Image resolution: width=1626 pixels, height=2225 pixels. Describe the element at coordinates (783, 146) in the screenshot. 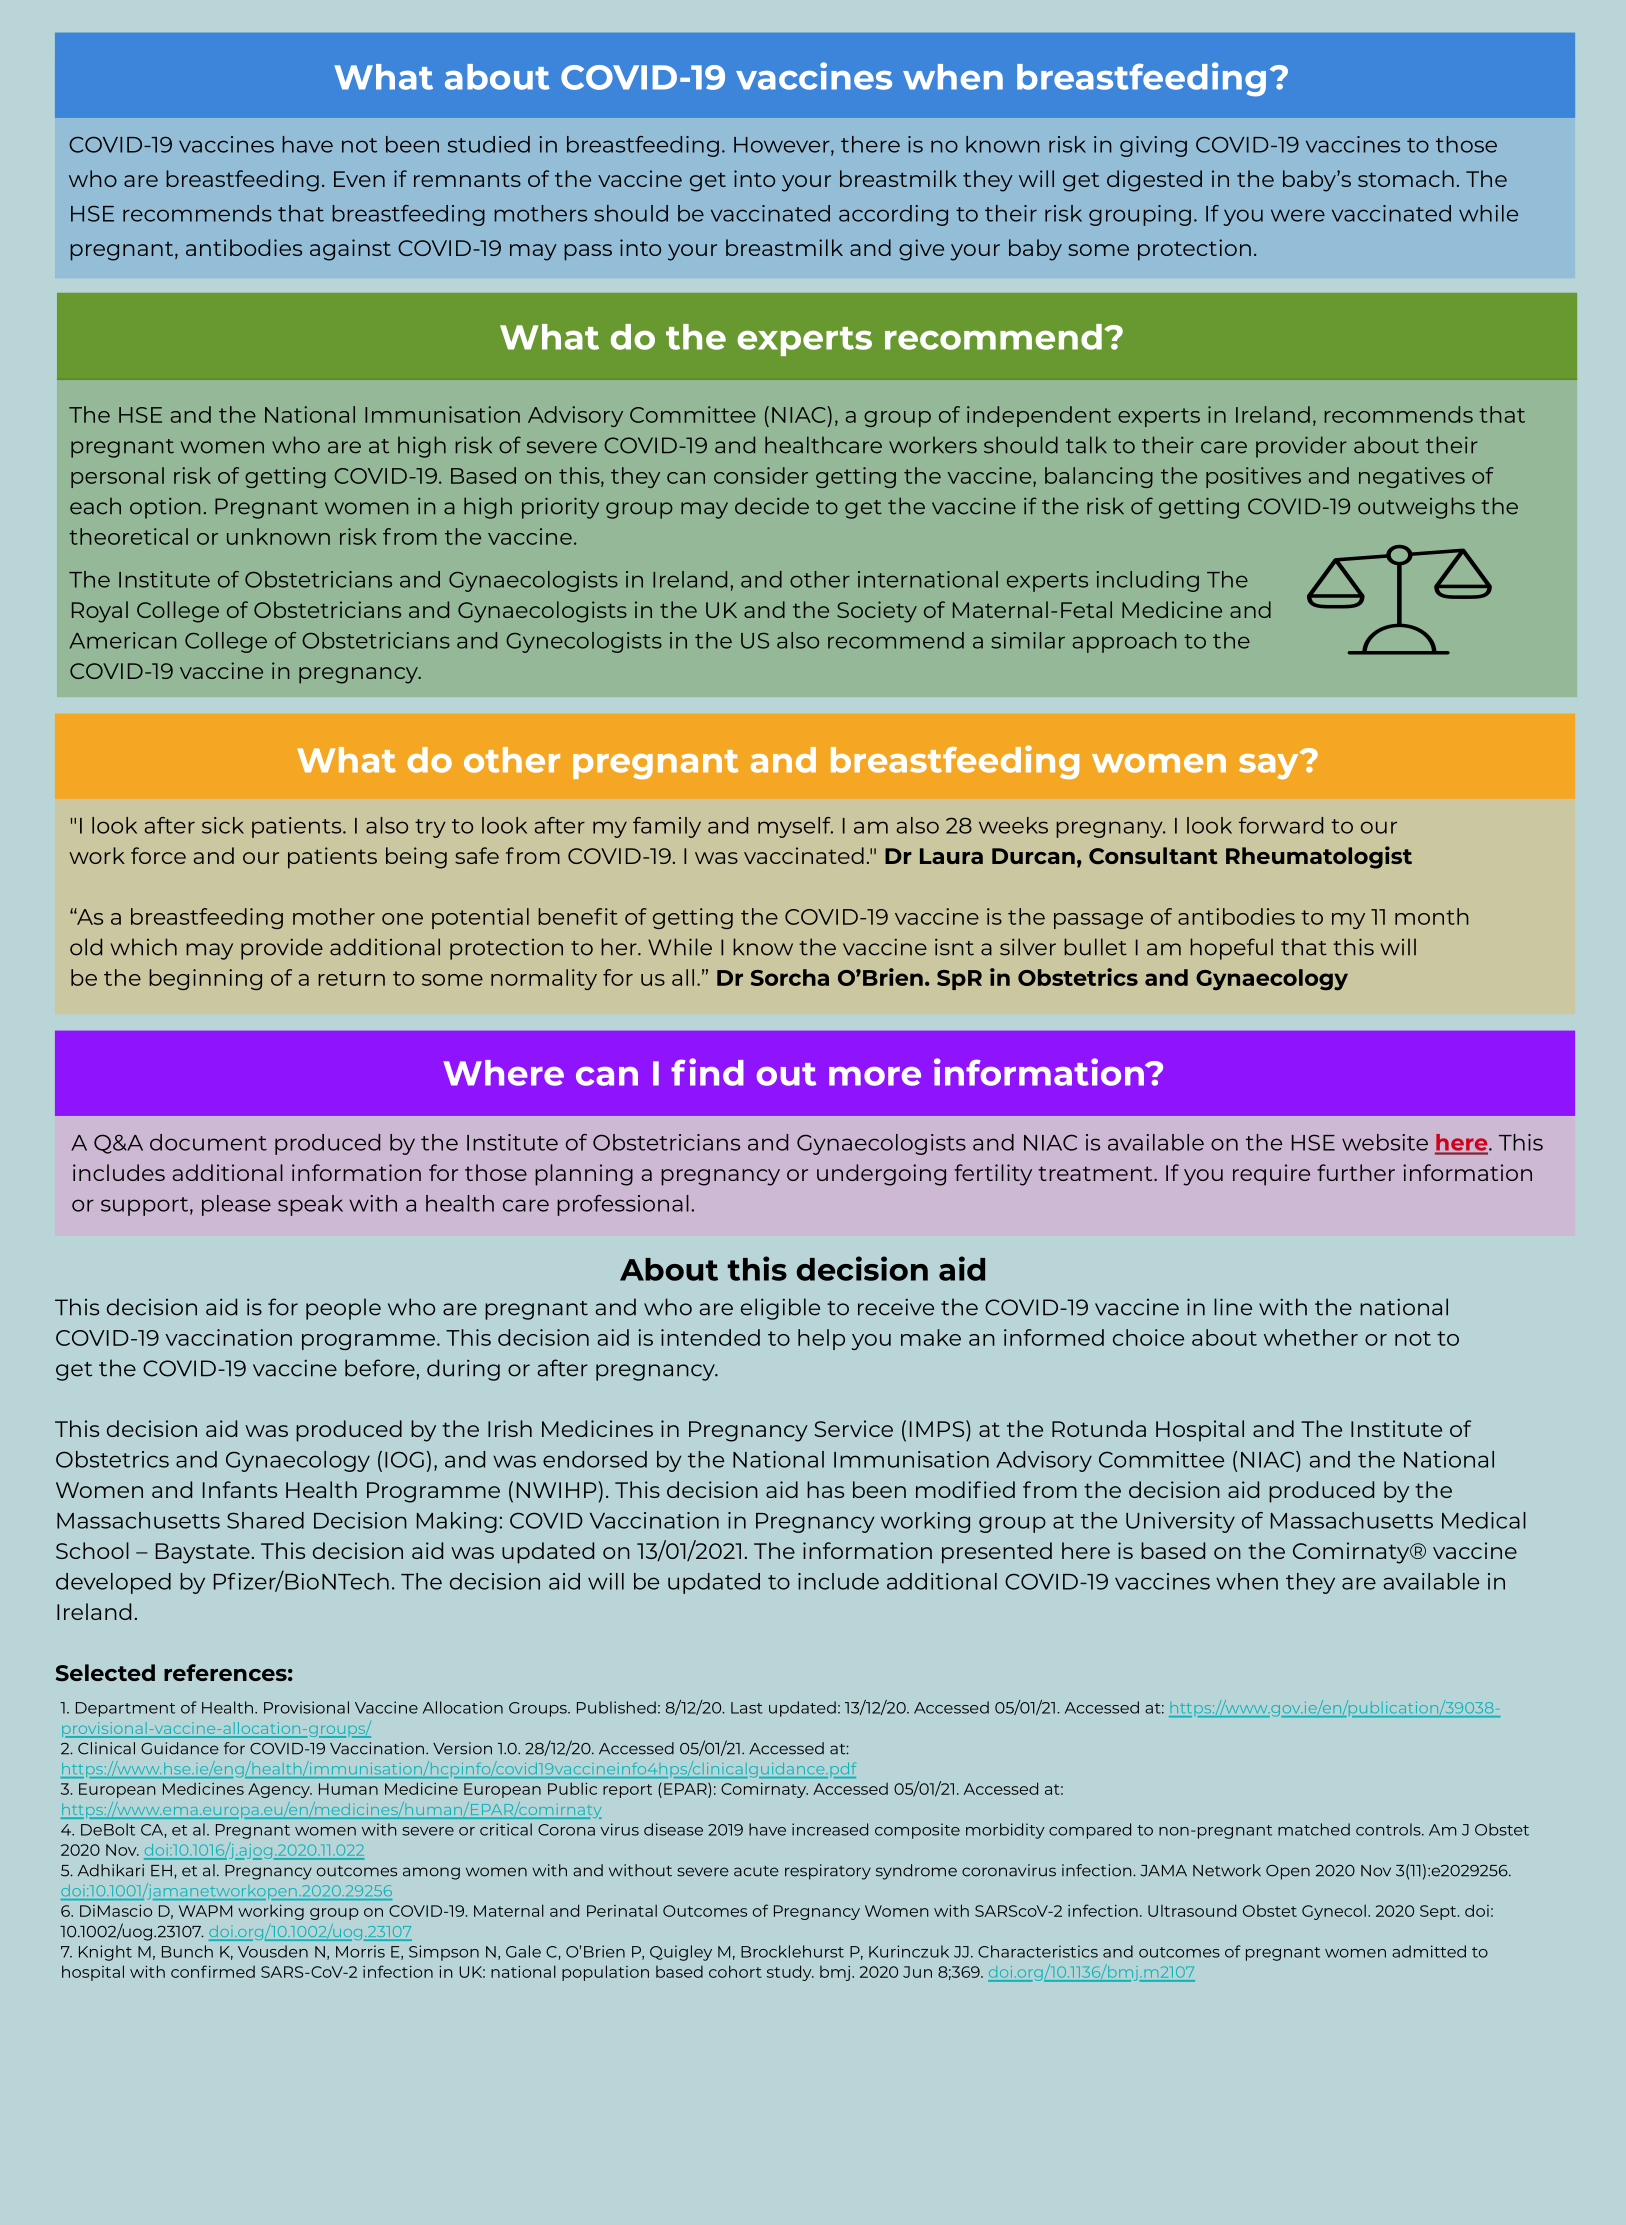

I see `However` at that location.
